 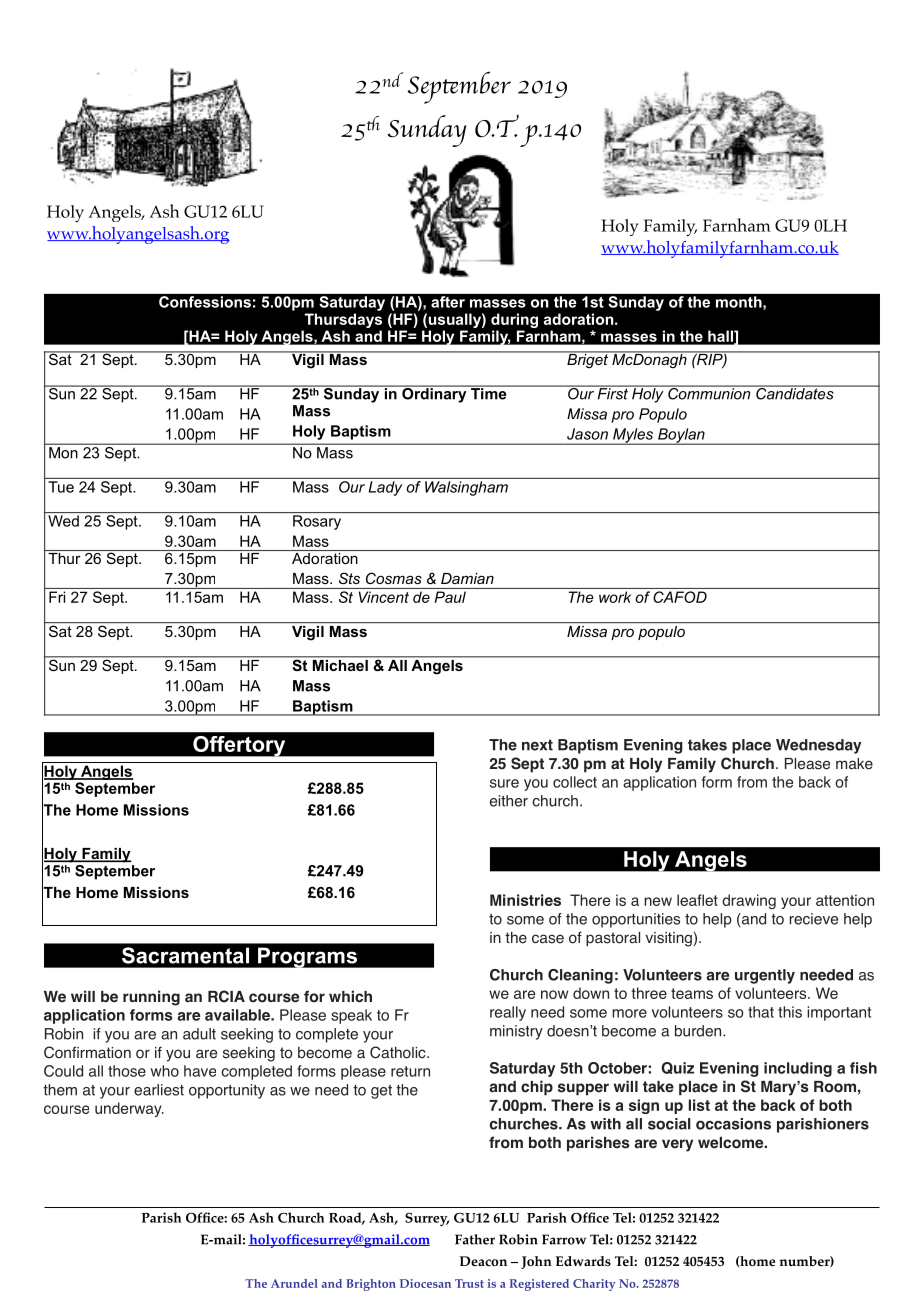 I want to click on Tue, so click(x=61, y=487).
